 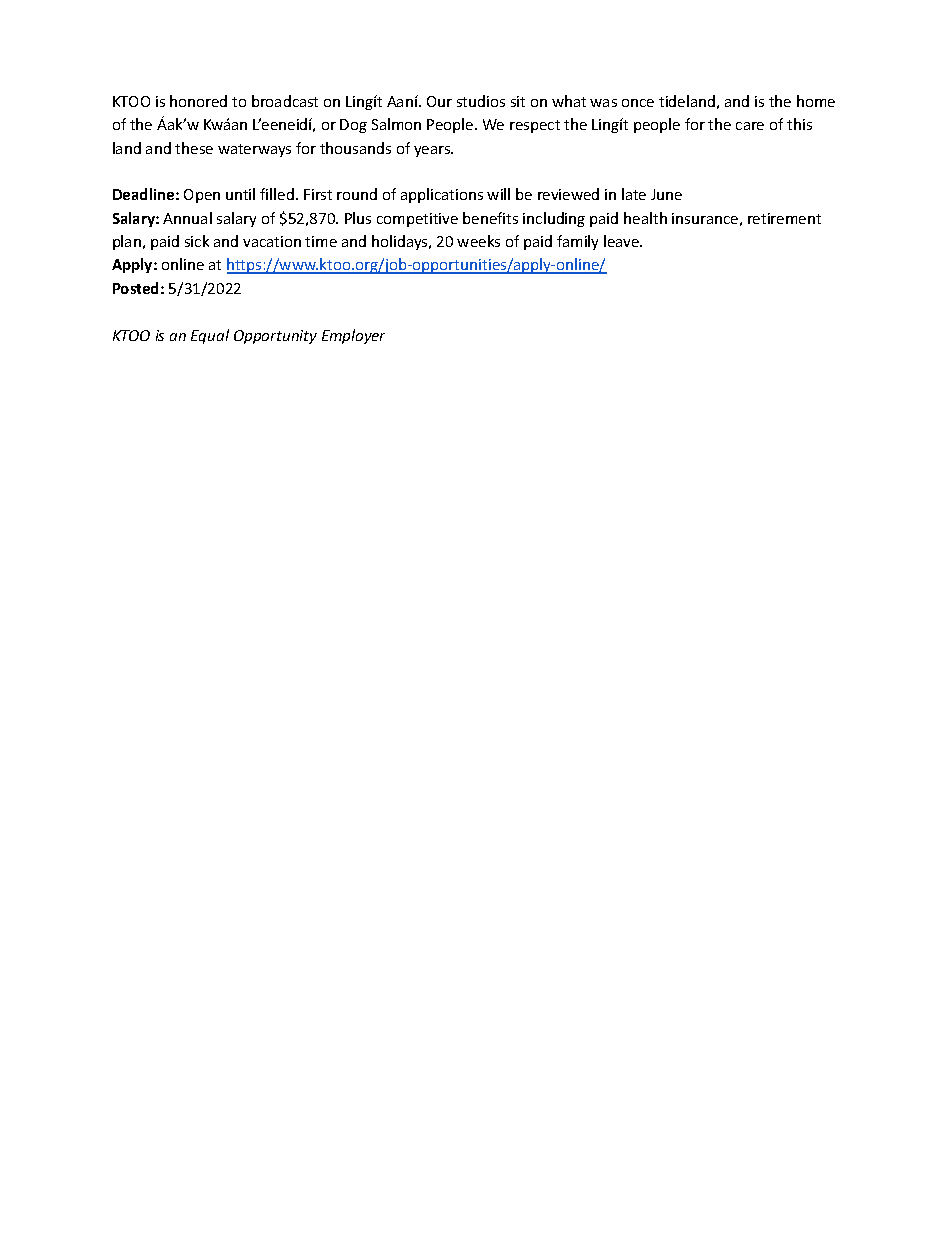 I want to click on benefits, so click(x=490, y=218).
